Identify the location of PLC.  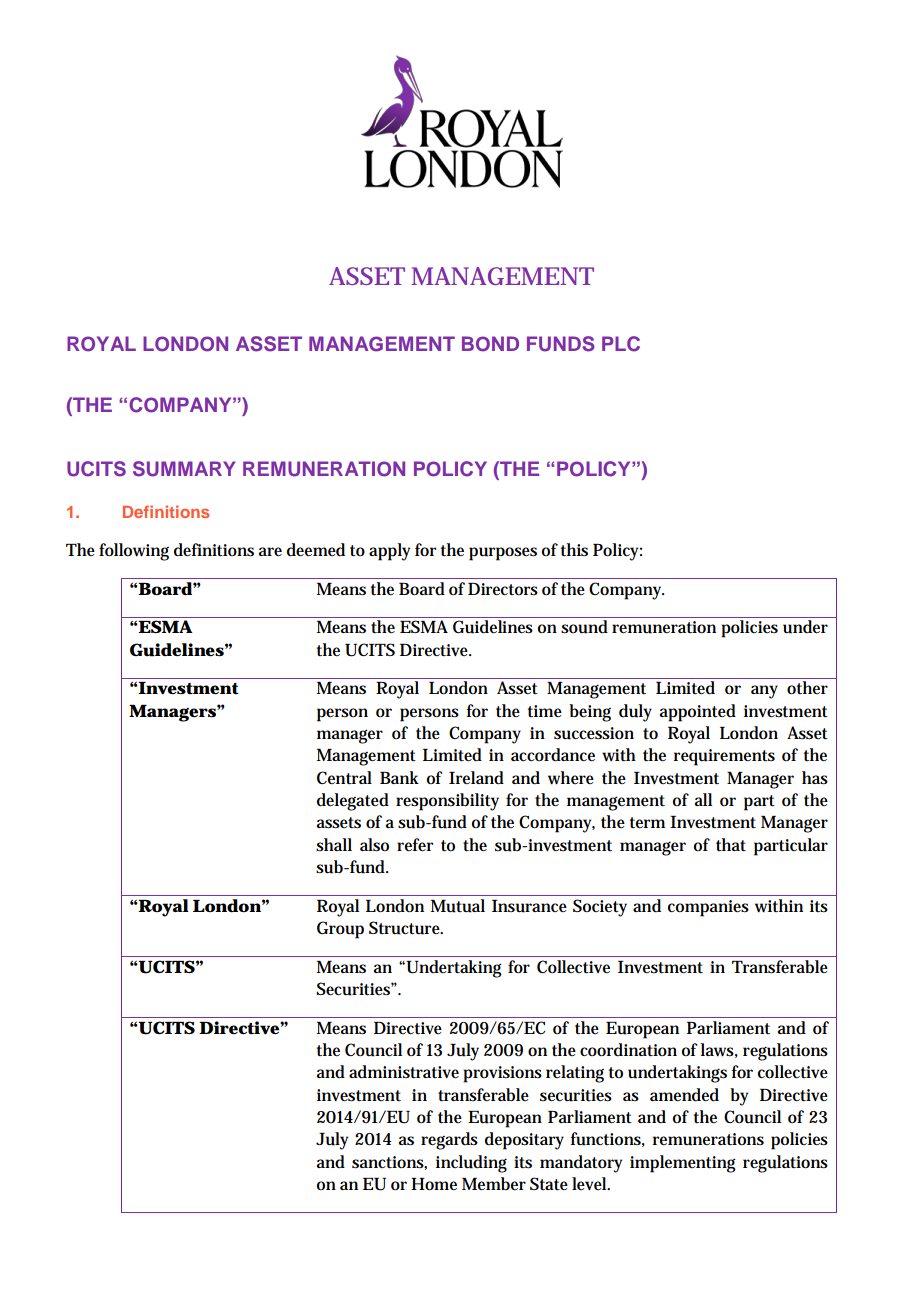
(621, 344).
